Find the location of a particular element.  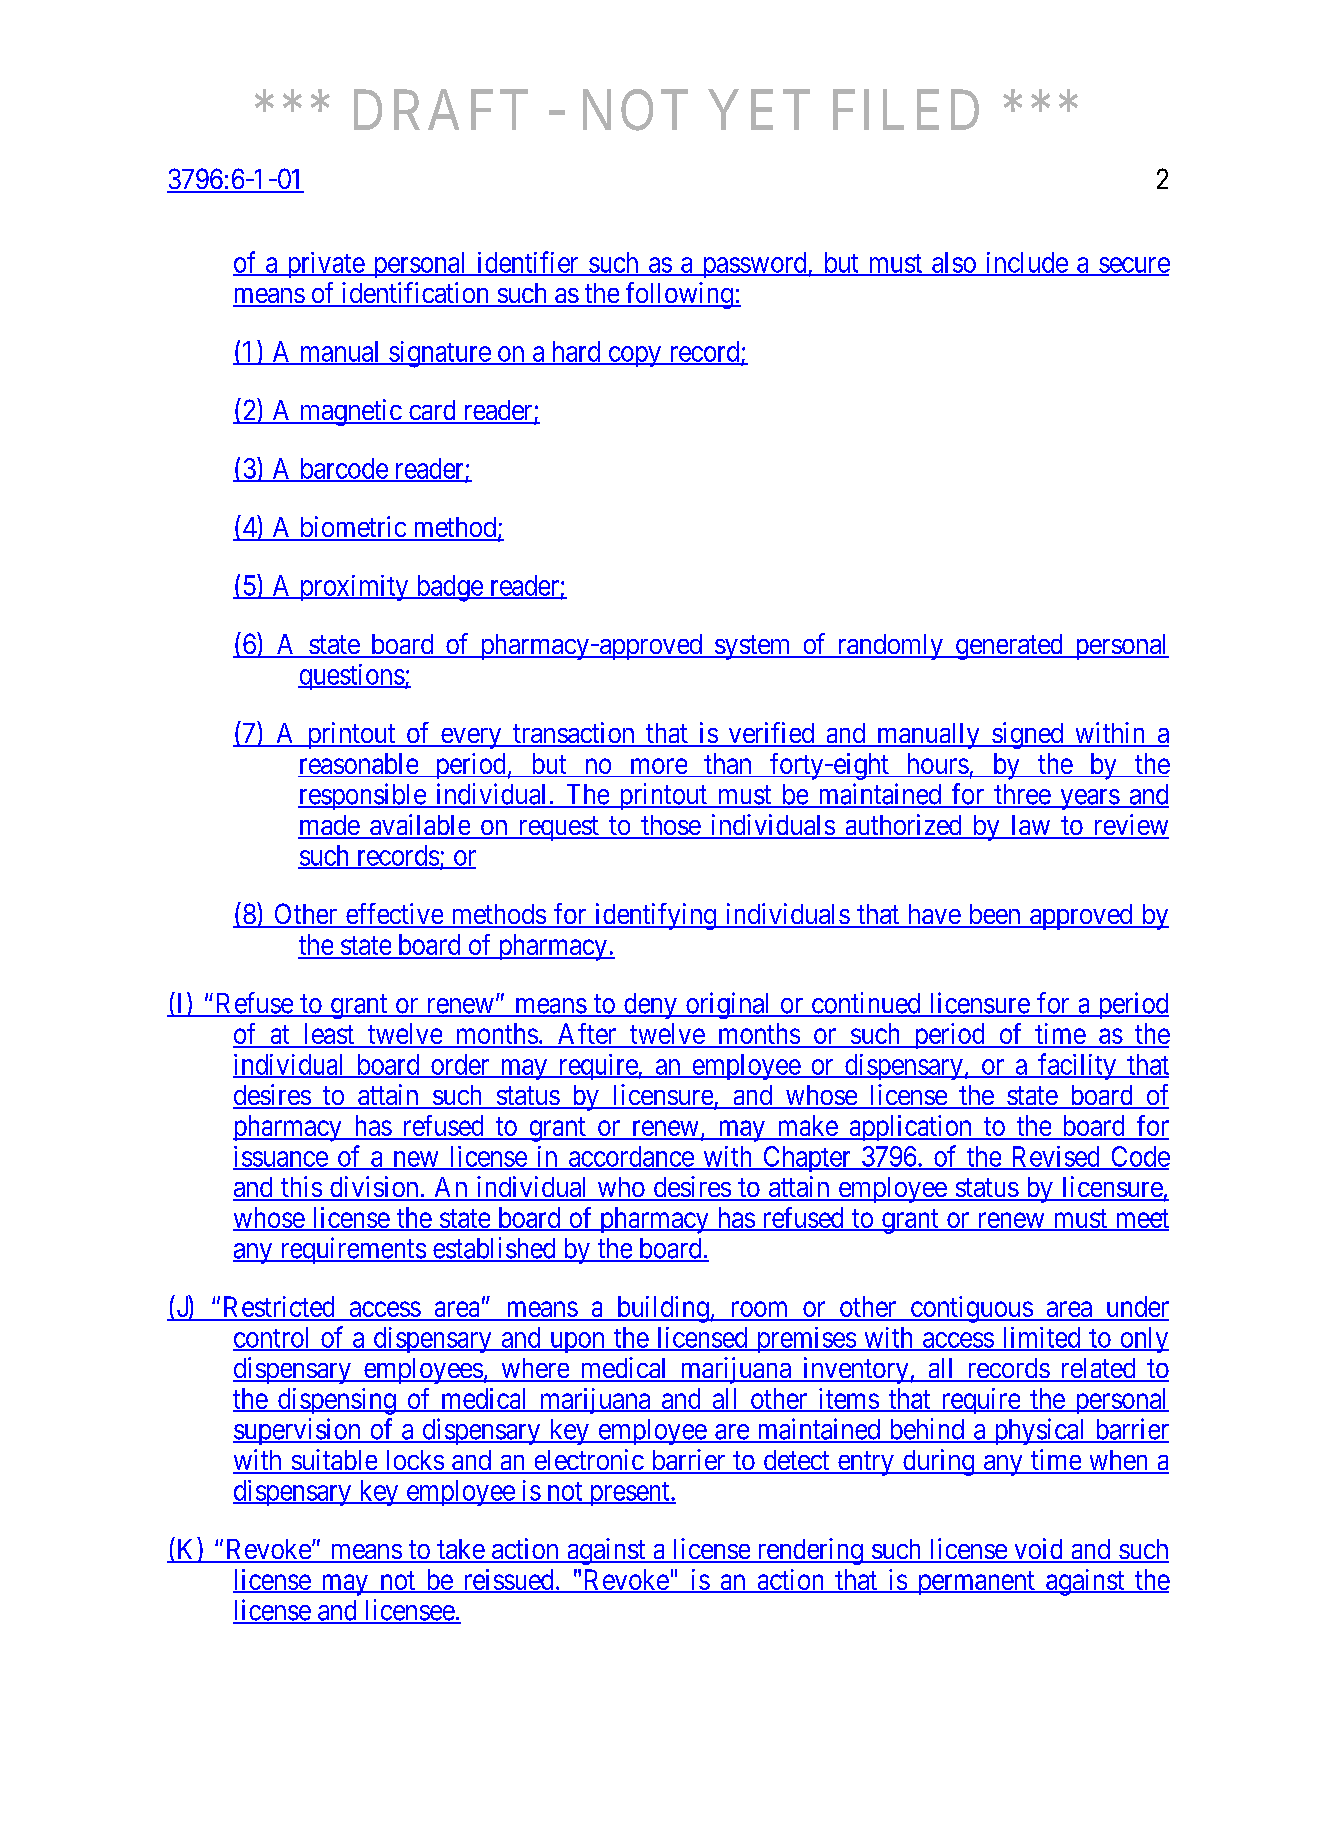

generated is located at coordinates (1009, 647).
